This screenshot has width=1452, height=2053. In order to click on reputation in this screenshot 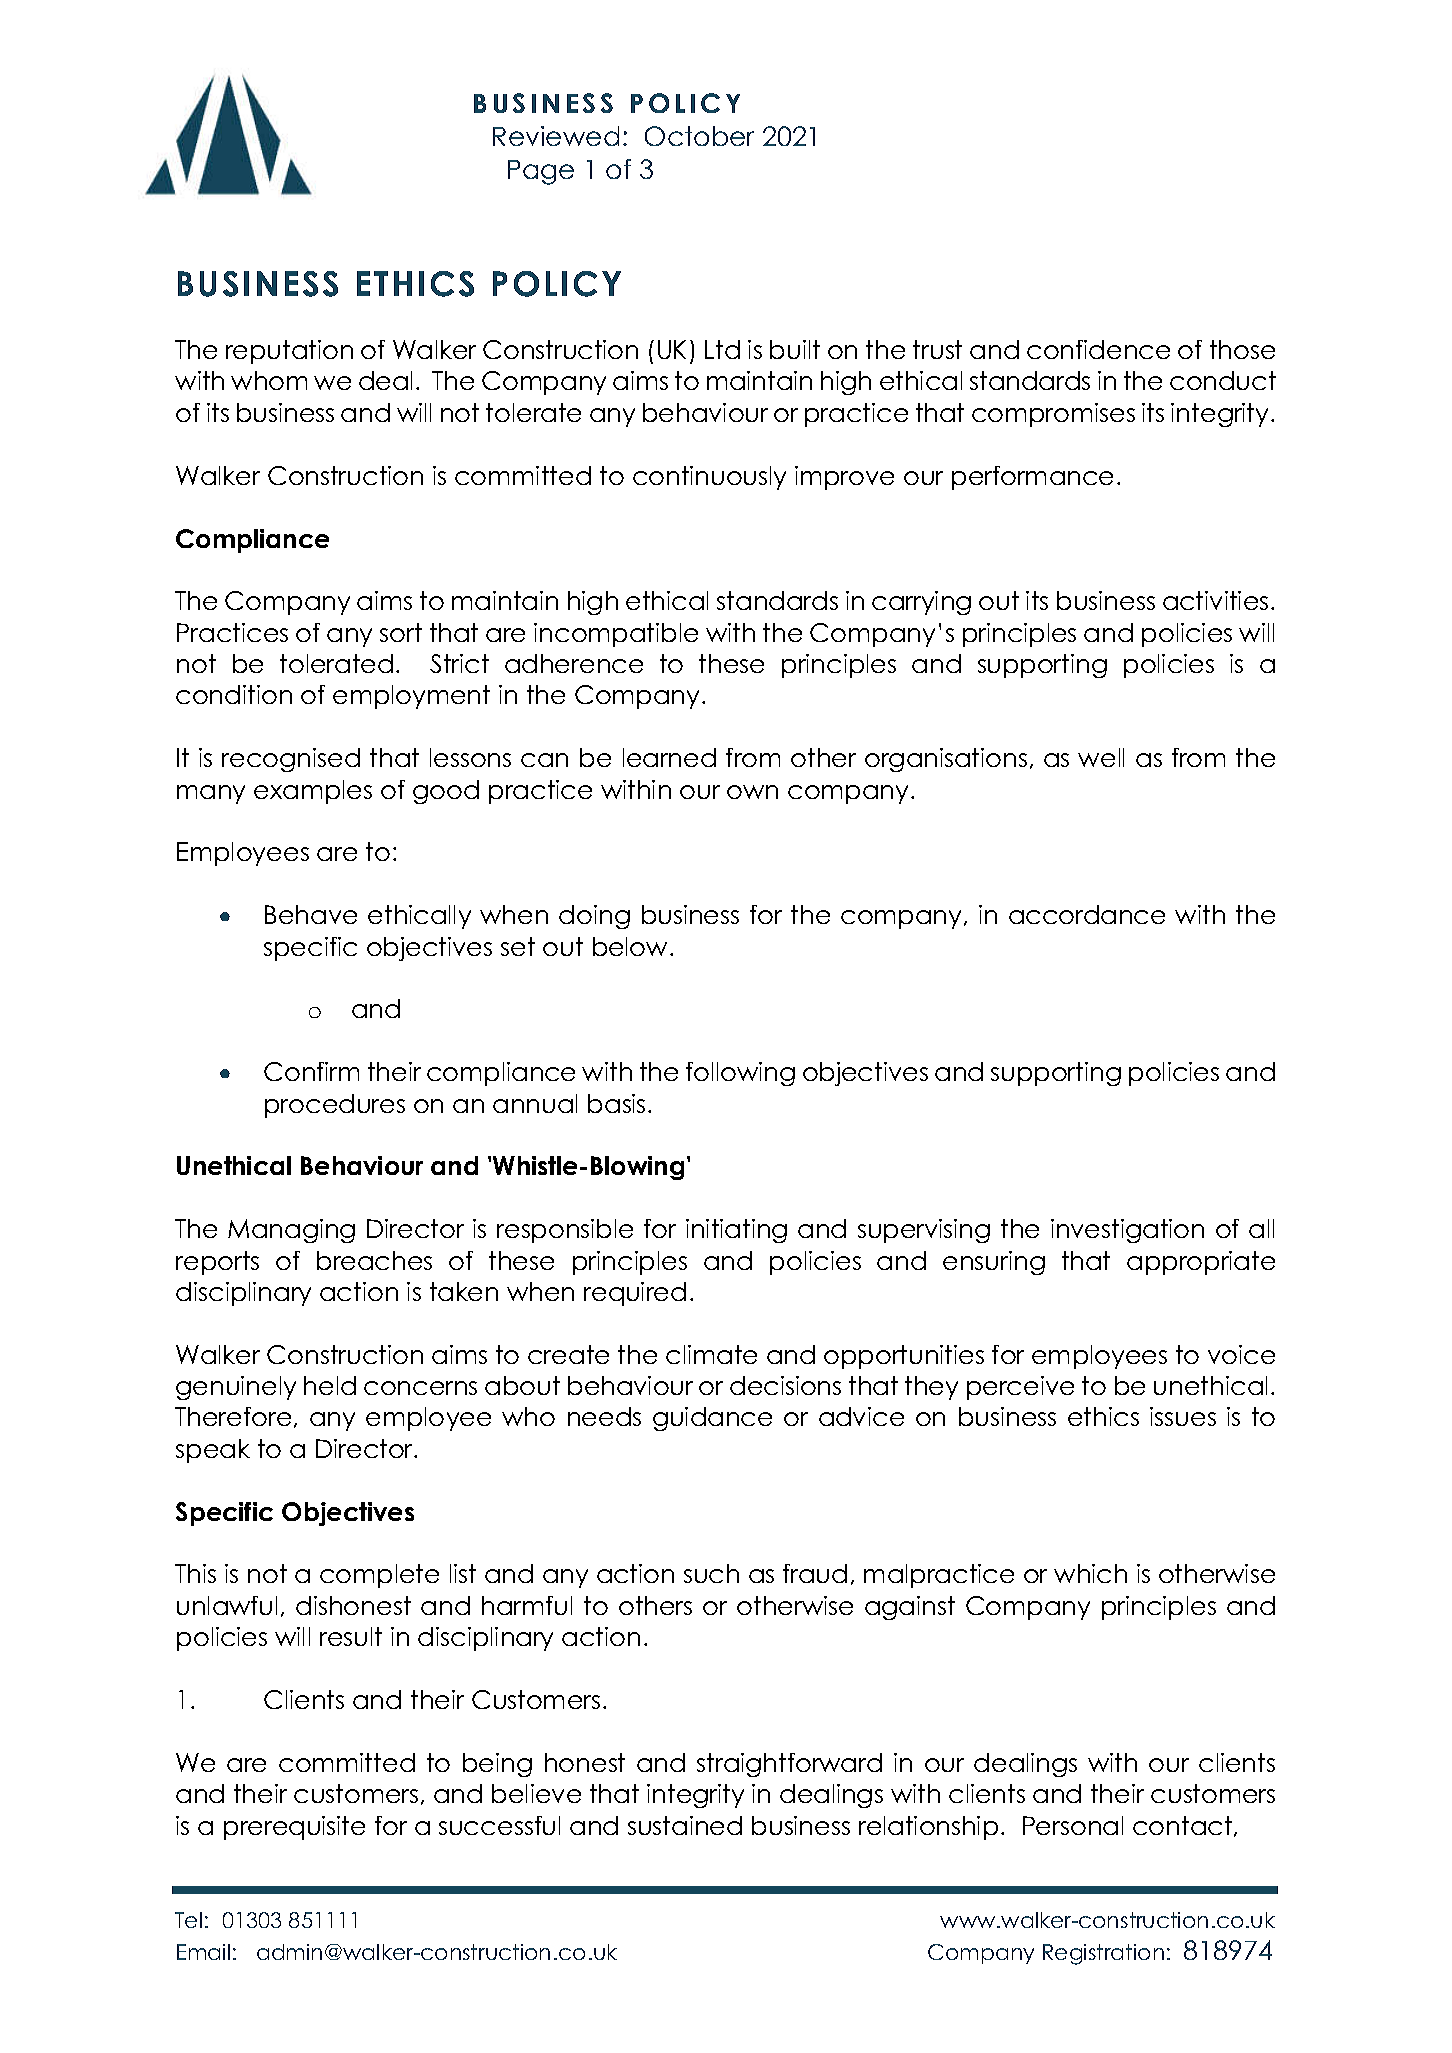, I will do `click(289, 352)`.
